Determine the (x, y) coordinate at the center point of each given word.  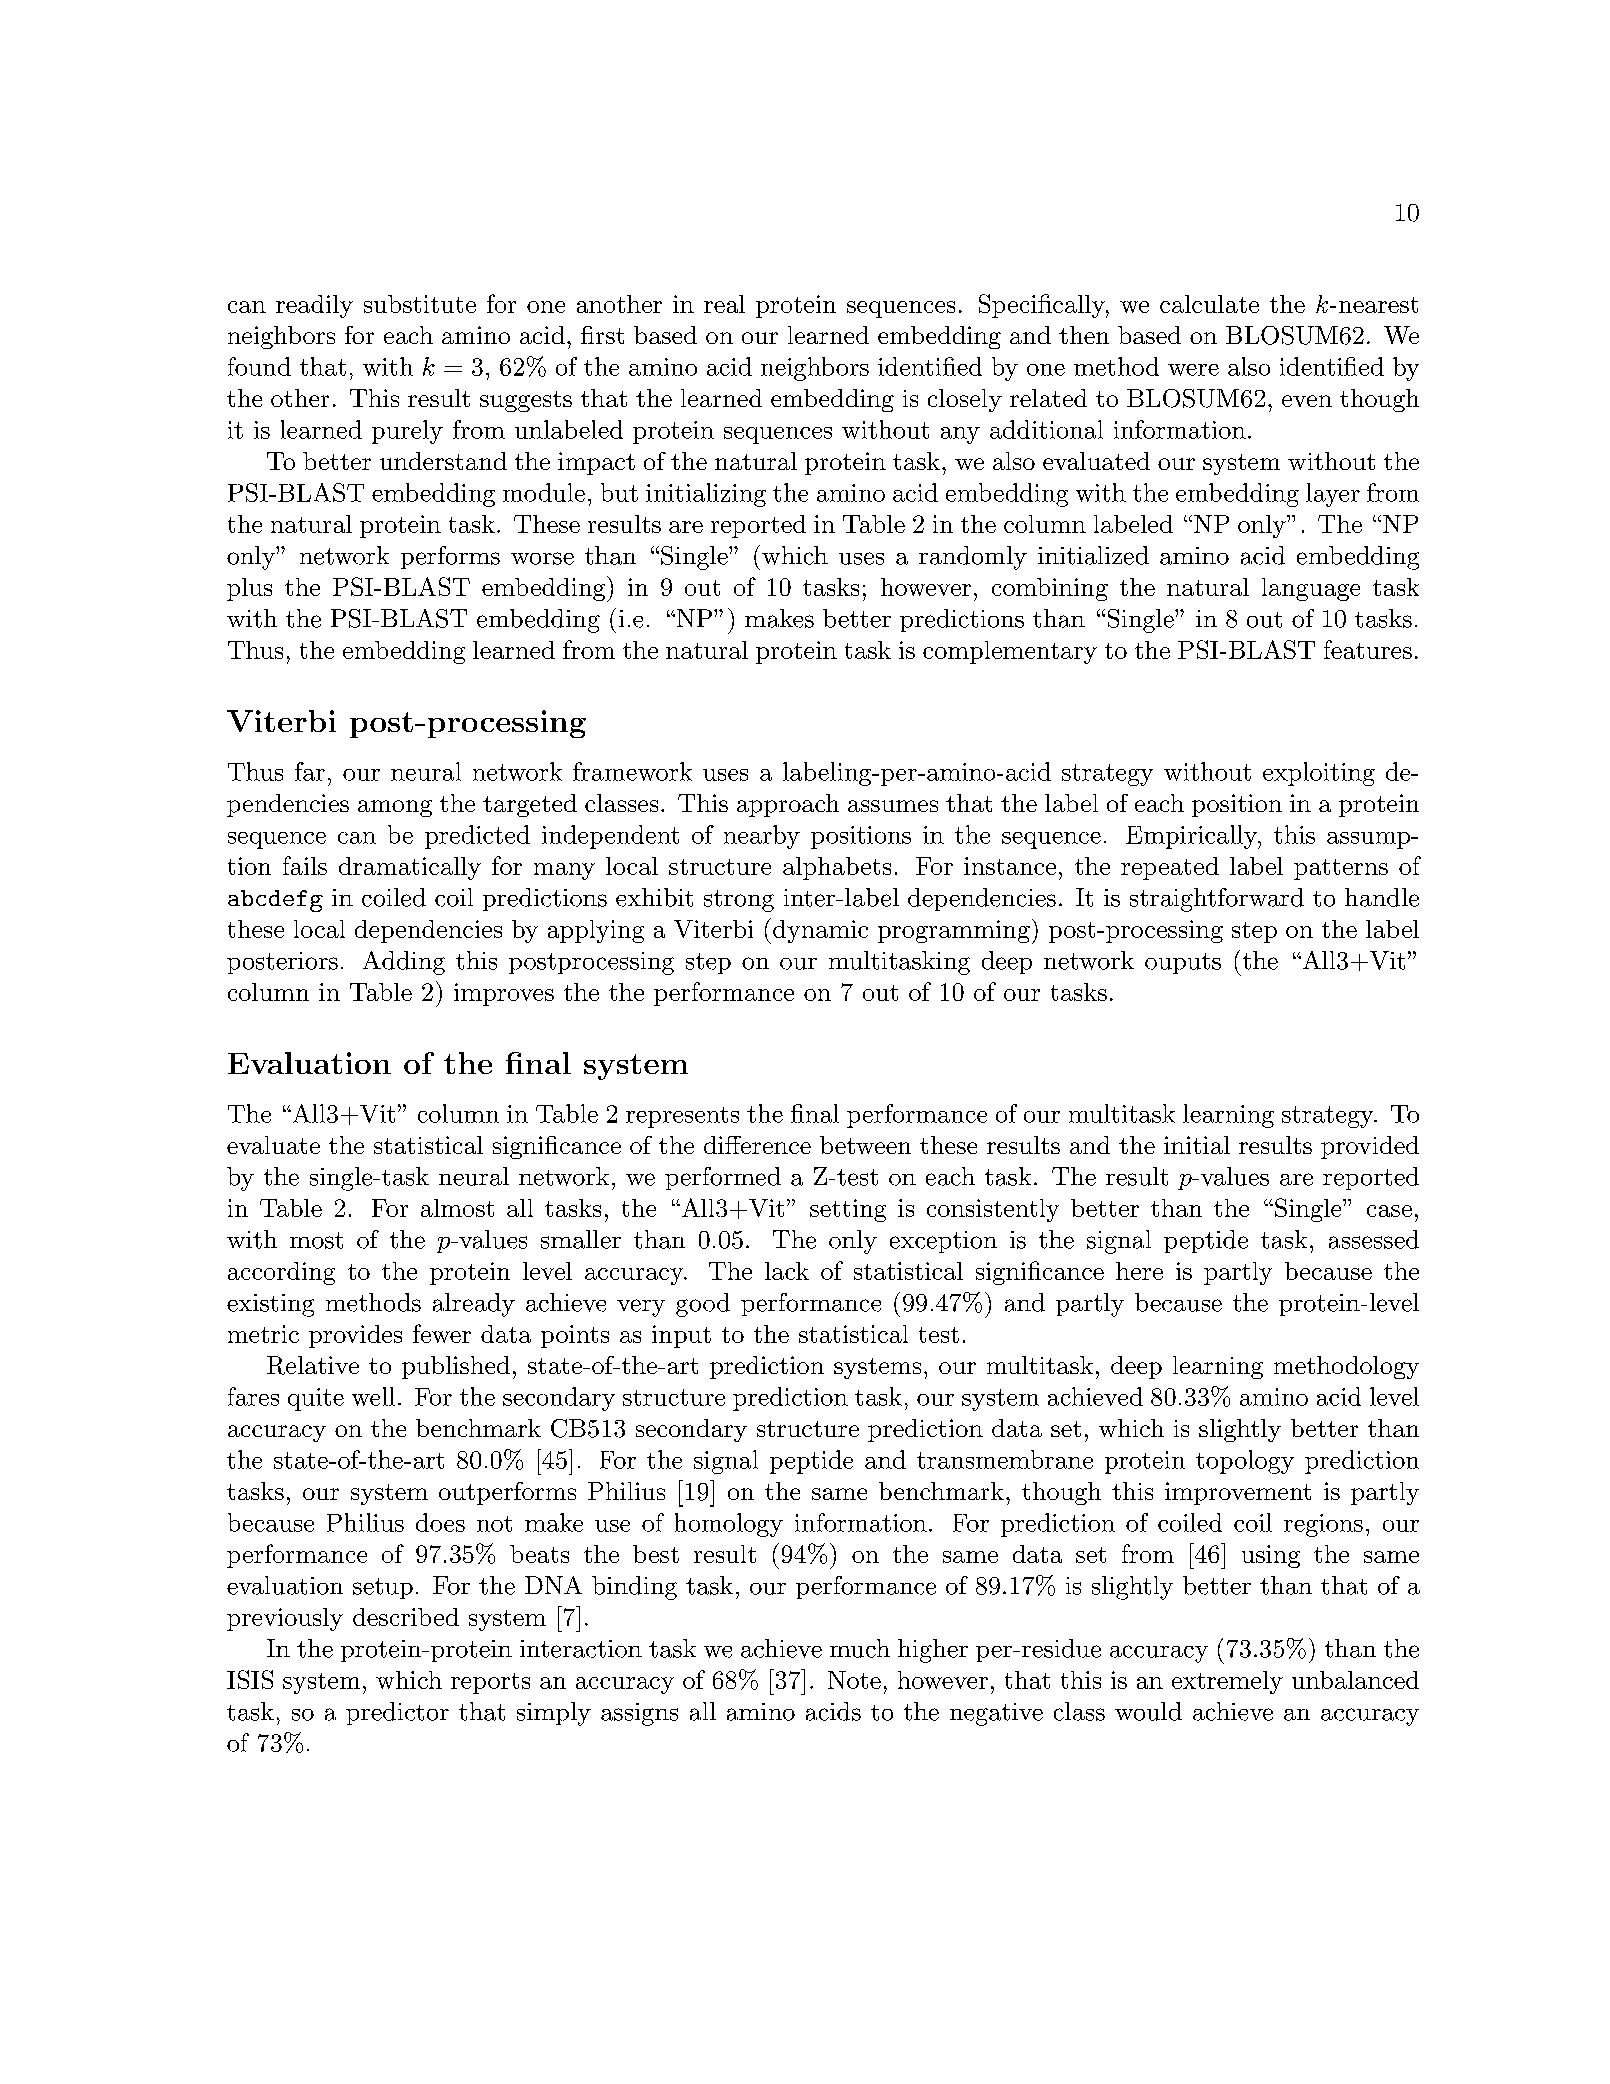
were (1193, 370)
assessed (1374, 1239)
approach (788, 805)
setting (848, 1210)
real (724, 304)
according (281, 1273)
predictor (397, 1713)
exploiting (1319, 774)
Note (854, 1680)
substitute (420, 304)
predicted (477, 837)
